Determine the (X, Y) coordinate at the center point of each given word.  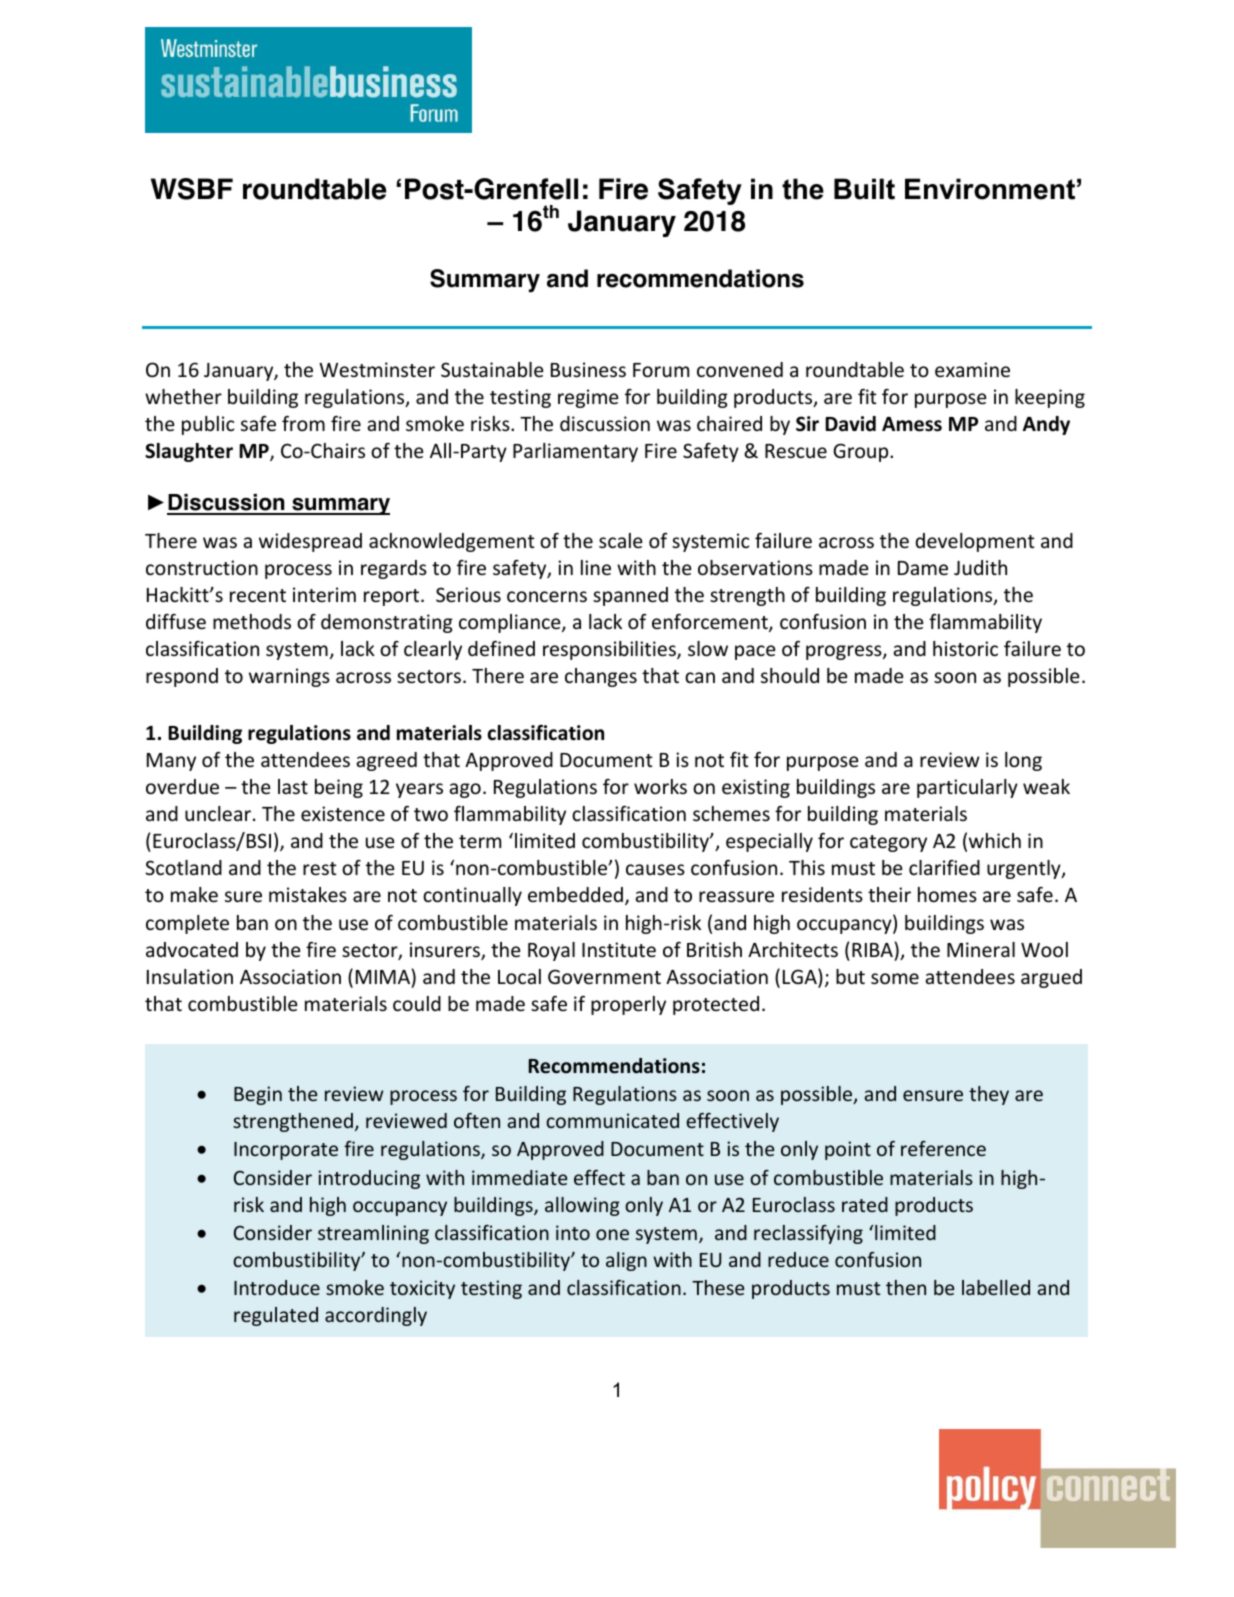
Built (864, 189)
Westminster (377, 369)
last (293, 786)
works (660, 786)
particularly (967, 788)
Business (588, 369)
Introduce (277, 1287)
